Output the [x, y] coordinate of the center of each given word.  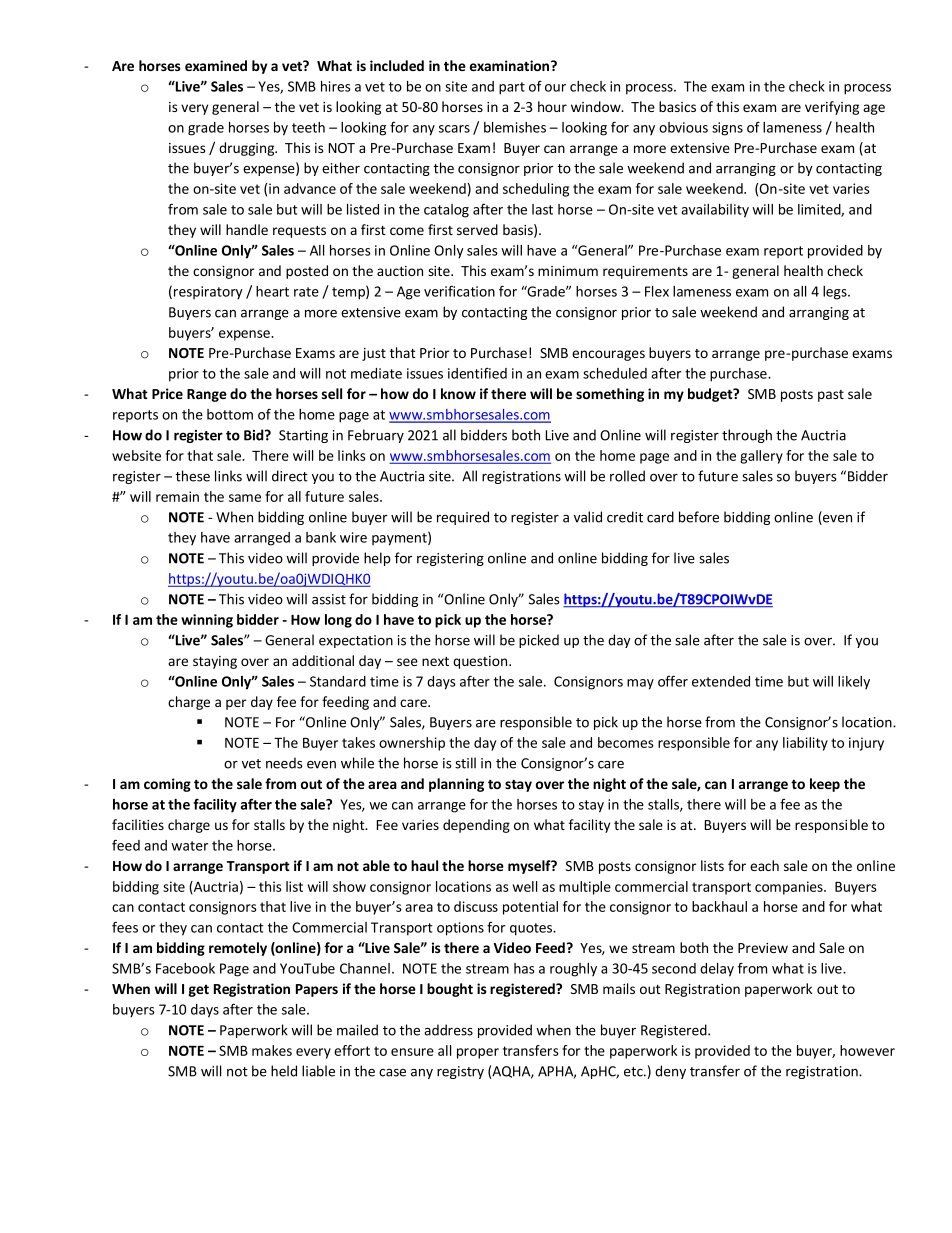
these [192, 476]
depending [476, 826]
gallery [761, 457]
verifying [832, 108]
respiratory [208, 293]
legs [836, 293]
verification [459, 291]
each [764, 865]
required [463, 518]
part [512, 88]
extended [721, 681]
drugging [248, 149]
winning [207, 621]
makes [272, 1050]
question [481, 662]
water [189, 846]
